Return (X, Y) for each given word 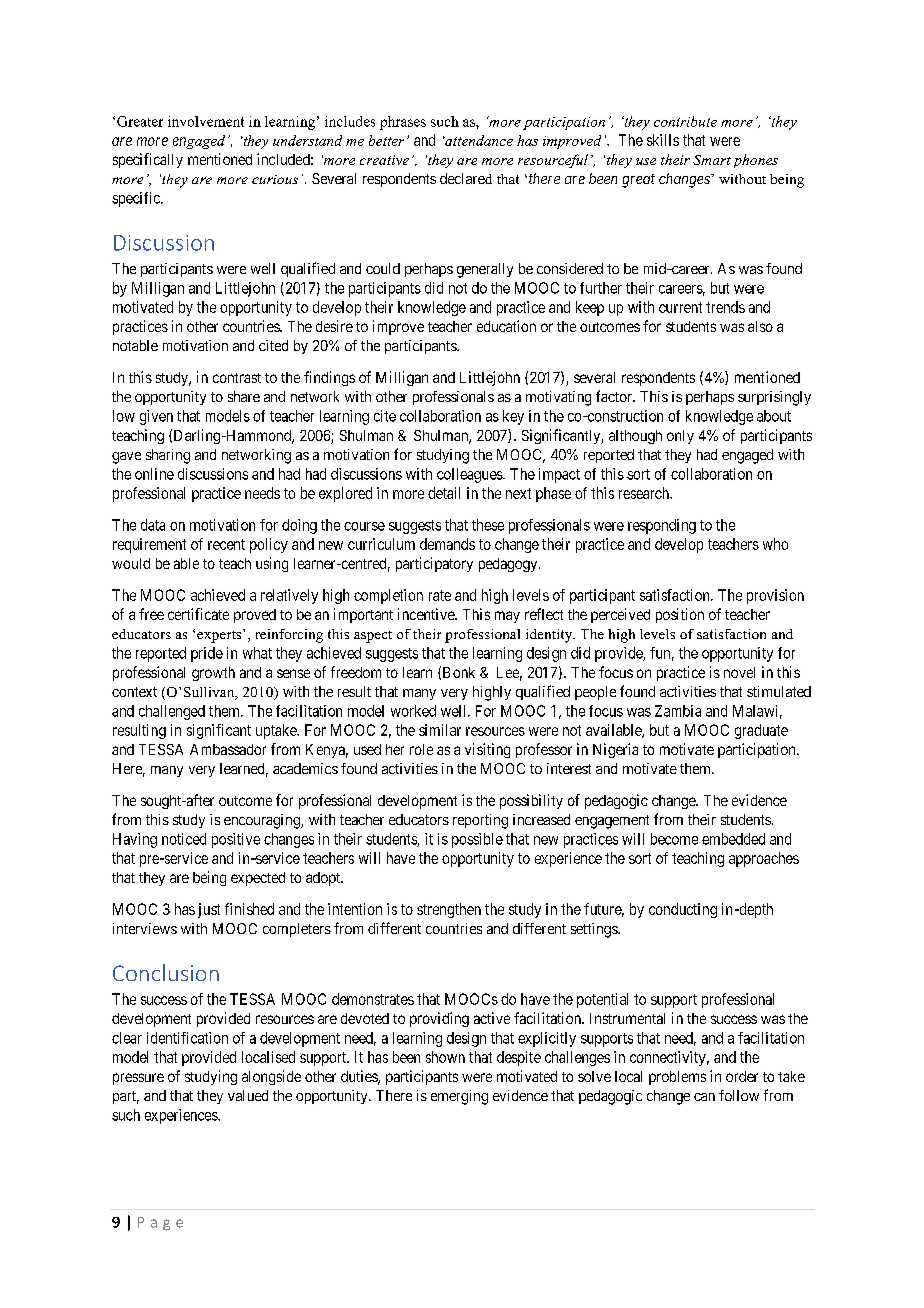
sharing (168, 456)
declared (466, 178)
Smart (712, 160)
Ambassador (228, 749)
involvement (206, 121)
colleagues (470, 475)
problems (677, 1078)
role (421, 749)
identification (187, 1038)
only (680, 437)
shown (445, 1057)
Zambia (678, 711)
